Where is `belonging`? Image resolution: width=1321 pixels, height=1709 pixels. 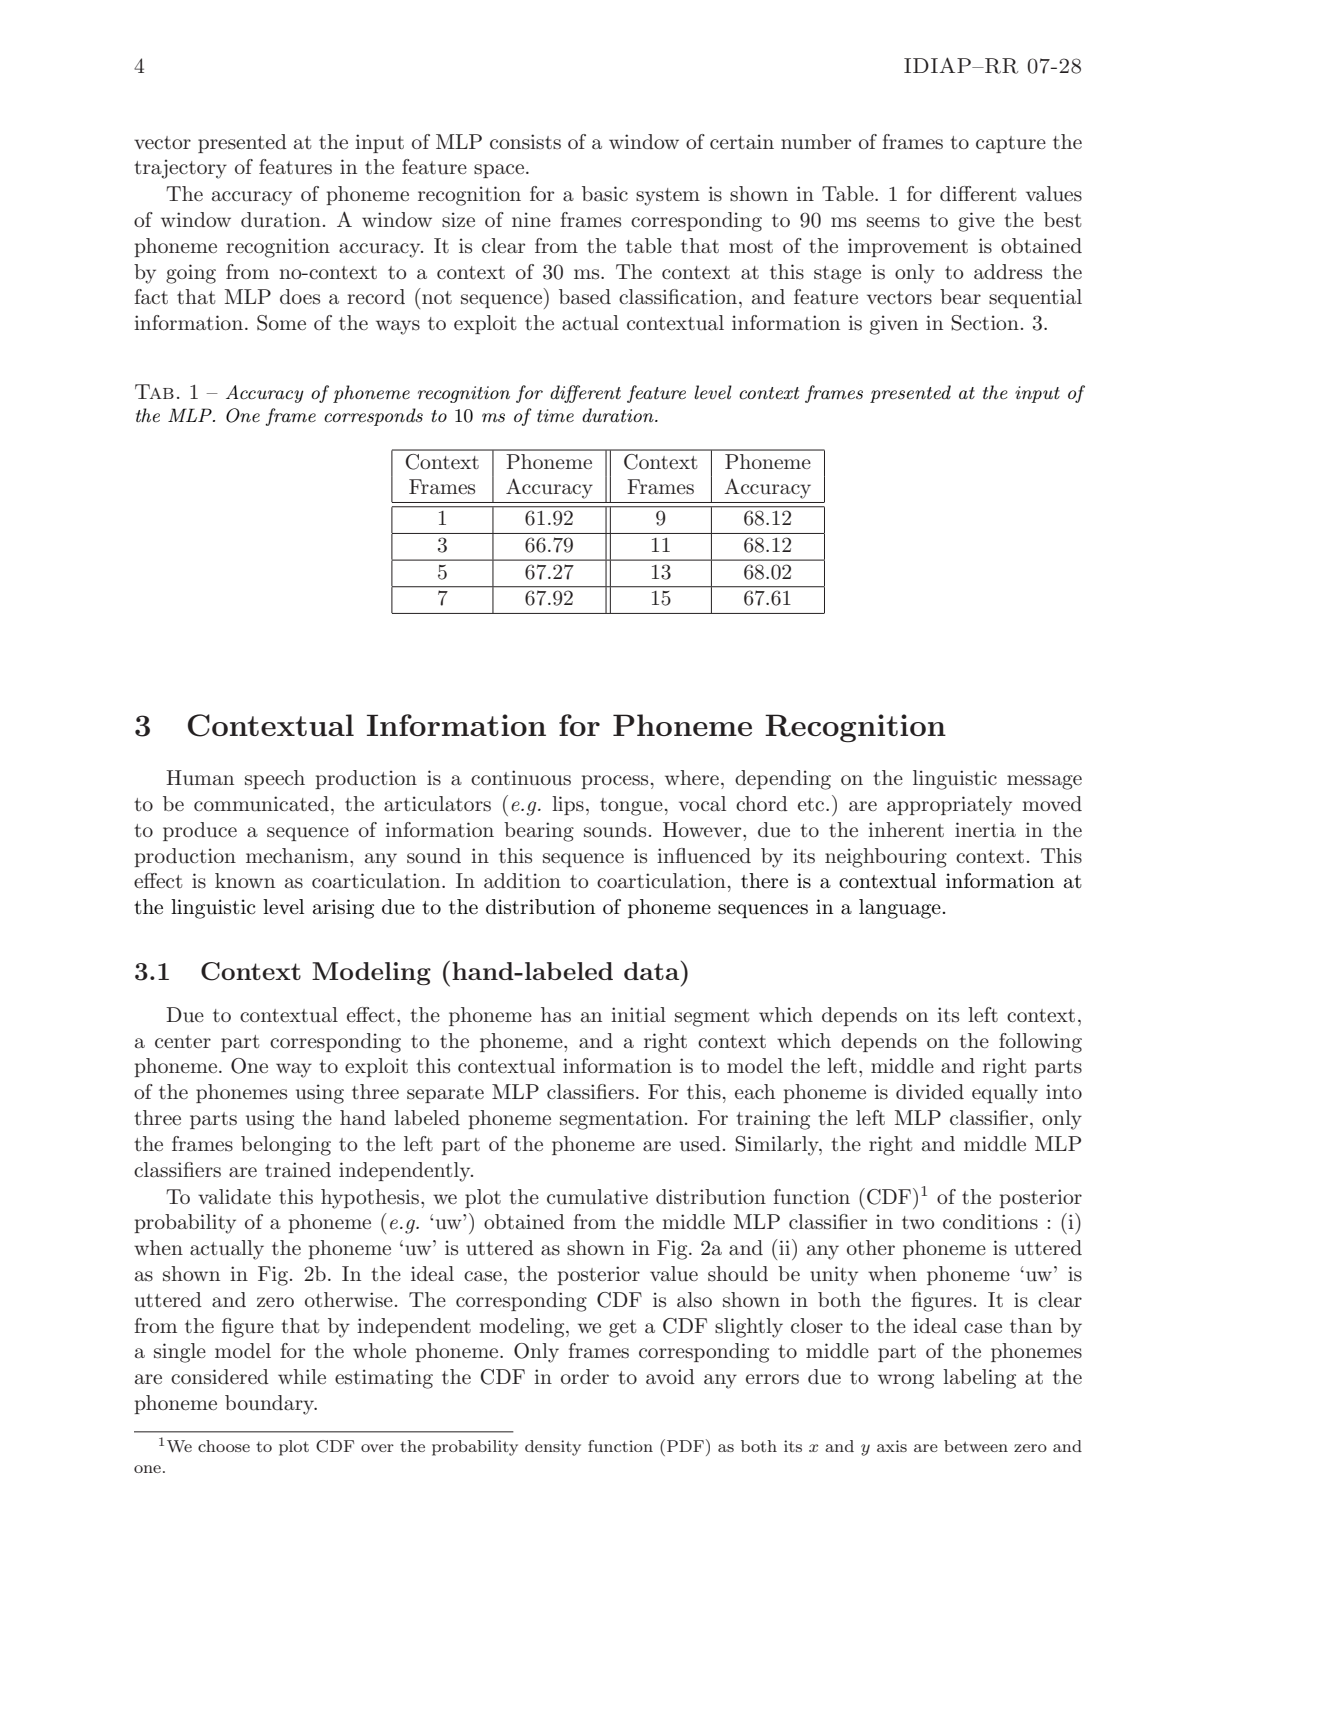 belonging is located at coordinates (286, 1146).
